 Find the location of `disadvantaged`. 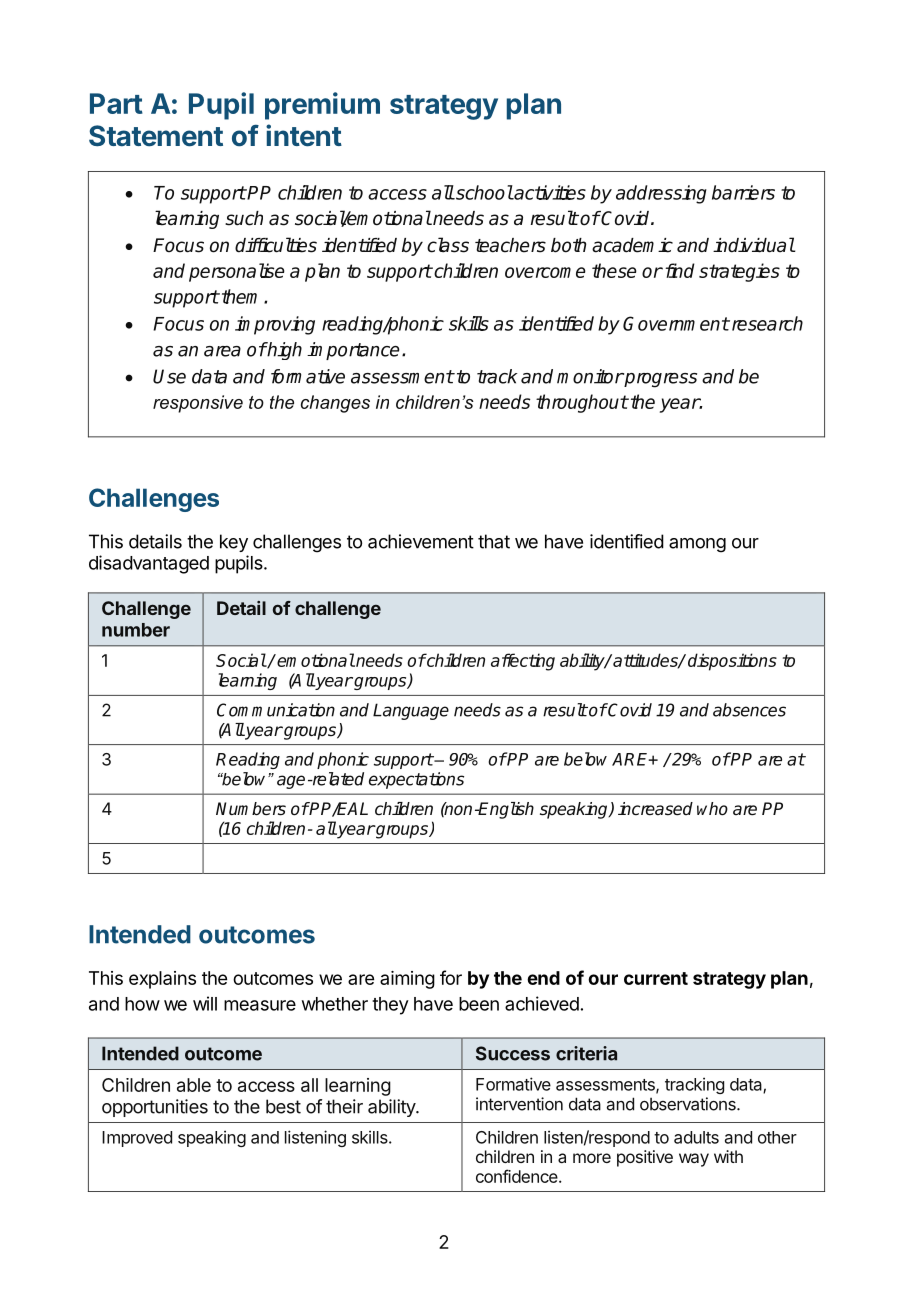

disadvantaged is located at coordinates (149, 564).
